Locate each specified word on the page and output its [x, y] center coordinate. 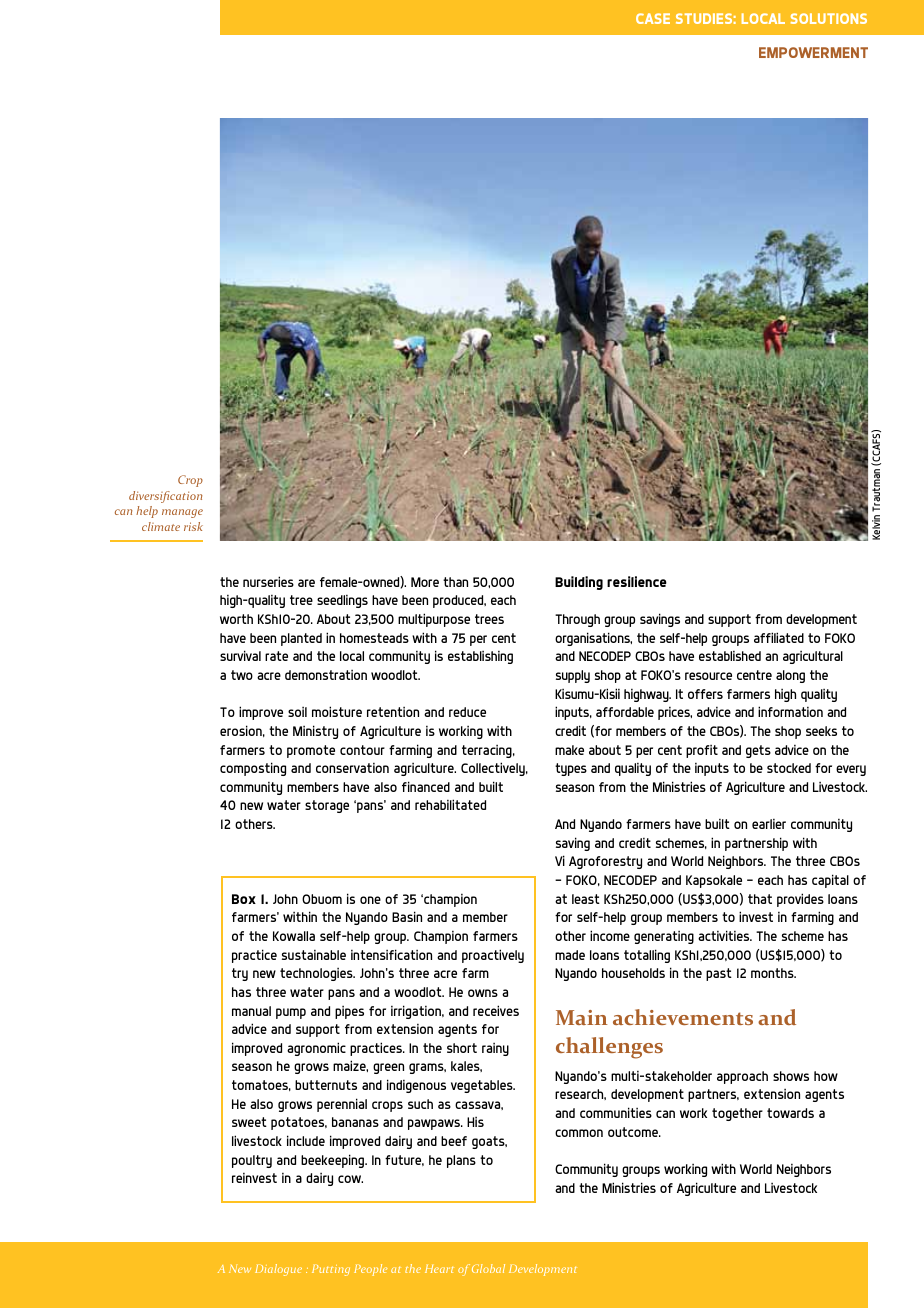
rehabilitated [450, 804]
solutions [829, 18]
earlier [769, 824]
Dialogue [278, 1270]
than [455, 582]
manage [182, 513]
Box [244, 899]
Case [653, 18]
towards [790, 1113]
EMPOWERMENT [813, 52]
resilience [637, 581]
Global [488, 1268]
